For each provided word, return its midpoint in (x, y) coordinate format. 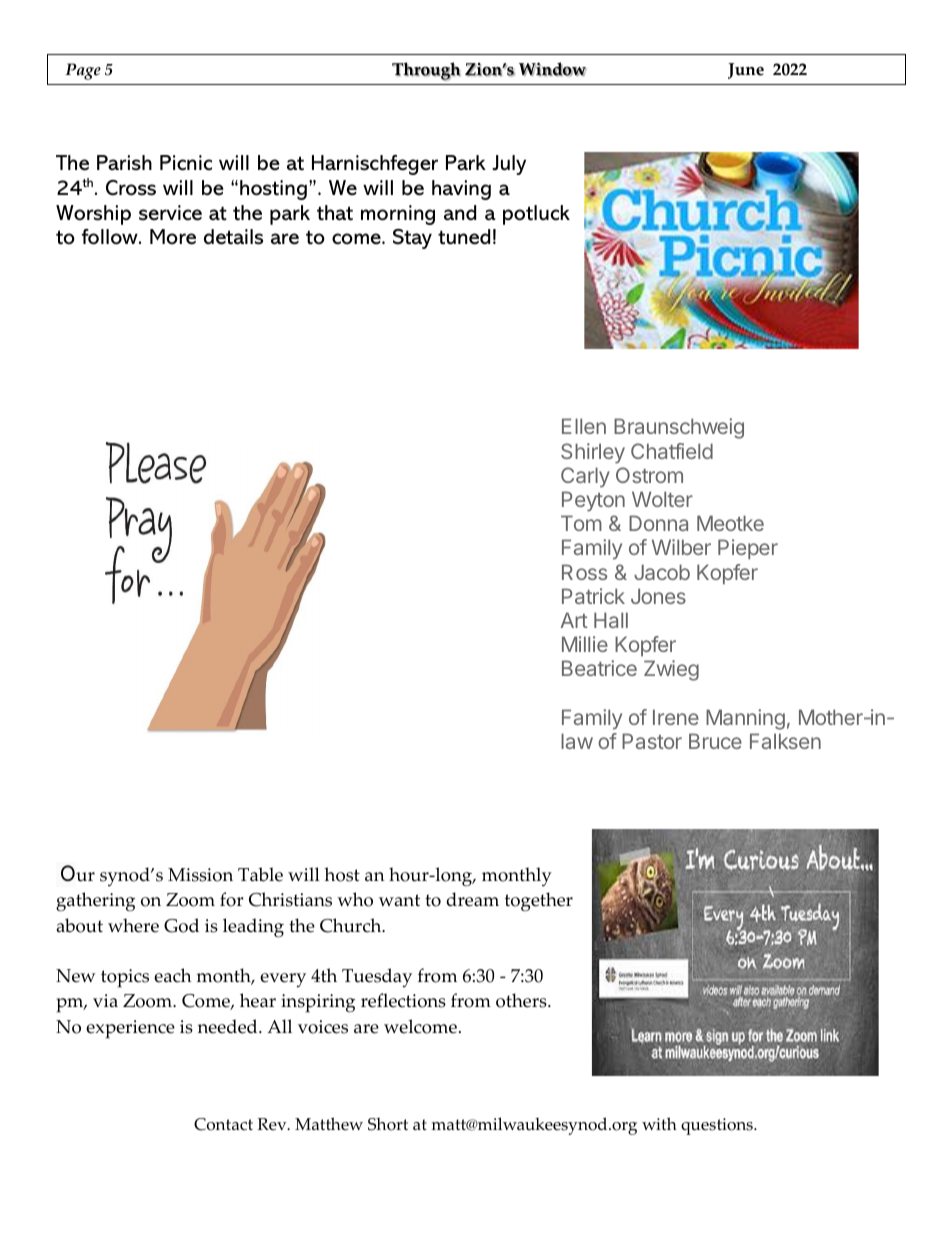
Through (426, 71)
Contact (223, 1124)
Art (574, 620)
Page (83, 71)
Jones (658, 596)
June (746, 71)
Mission (200, 875)
